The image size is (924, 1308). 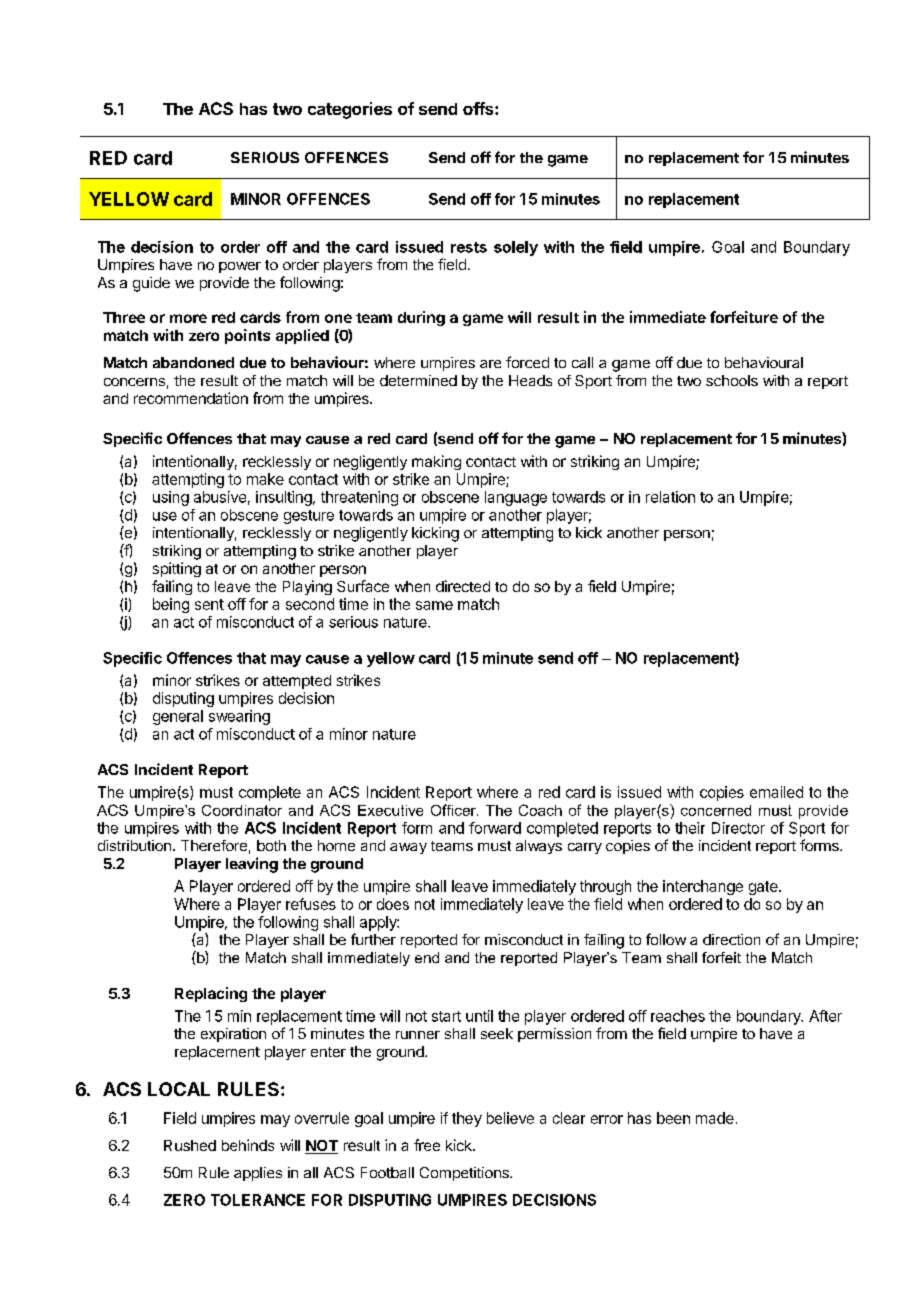 What do you see at coordinates (465, 1174) in the image?
I see `Competitions` at bounding box center [465, 1174].
